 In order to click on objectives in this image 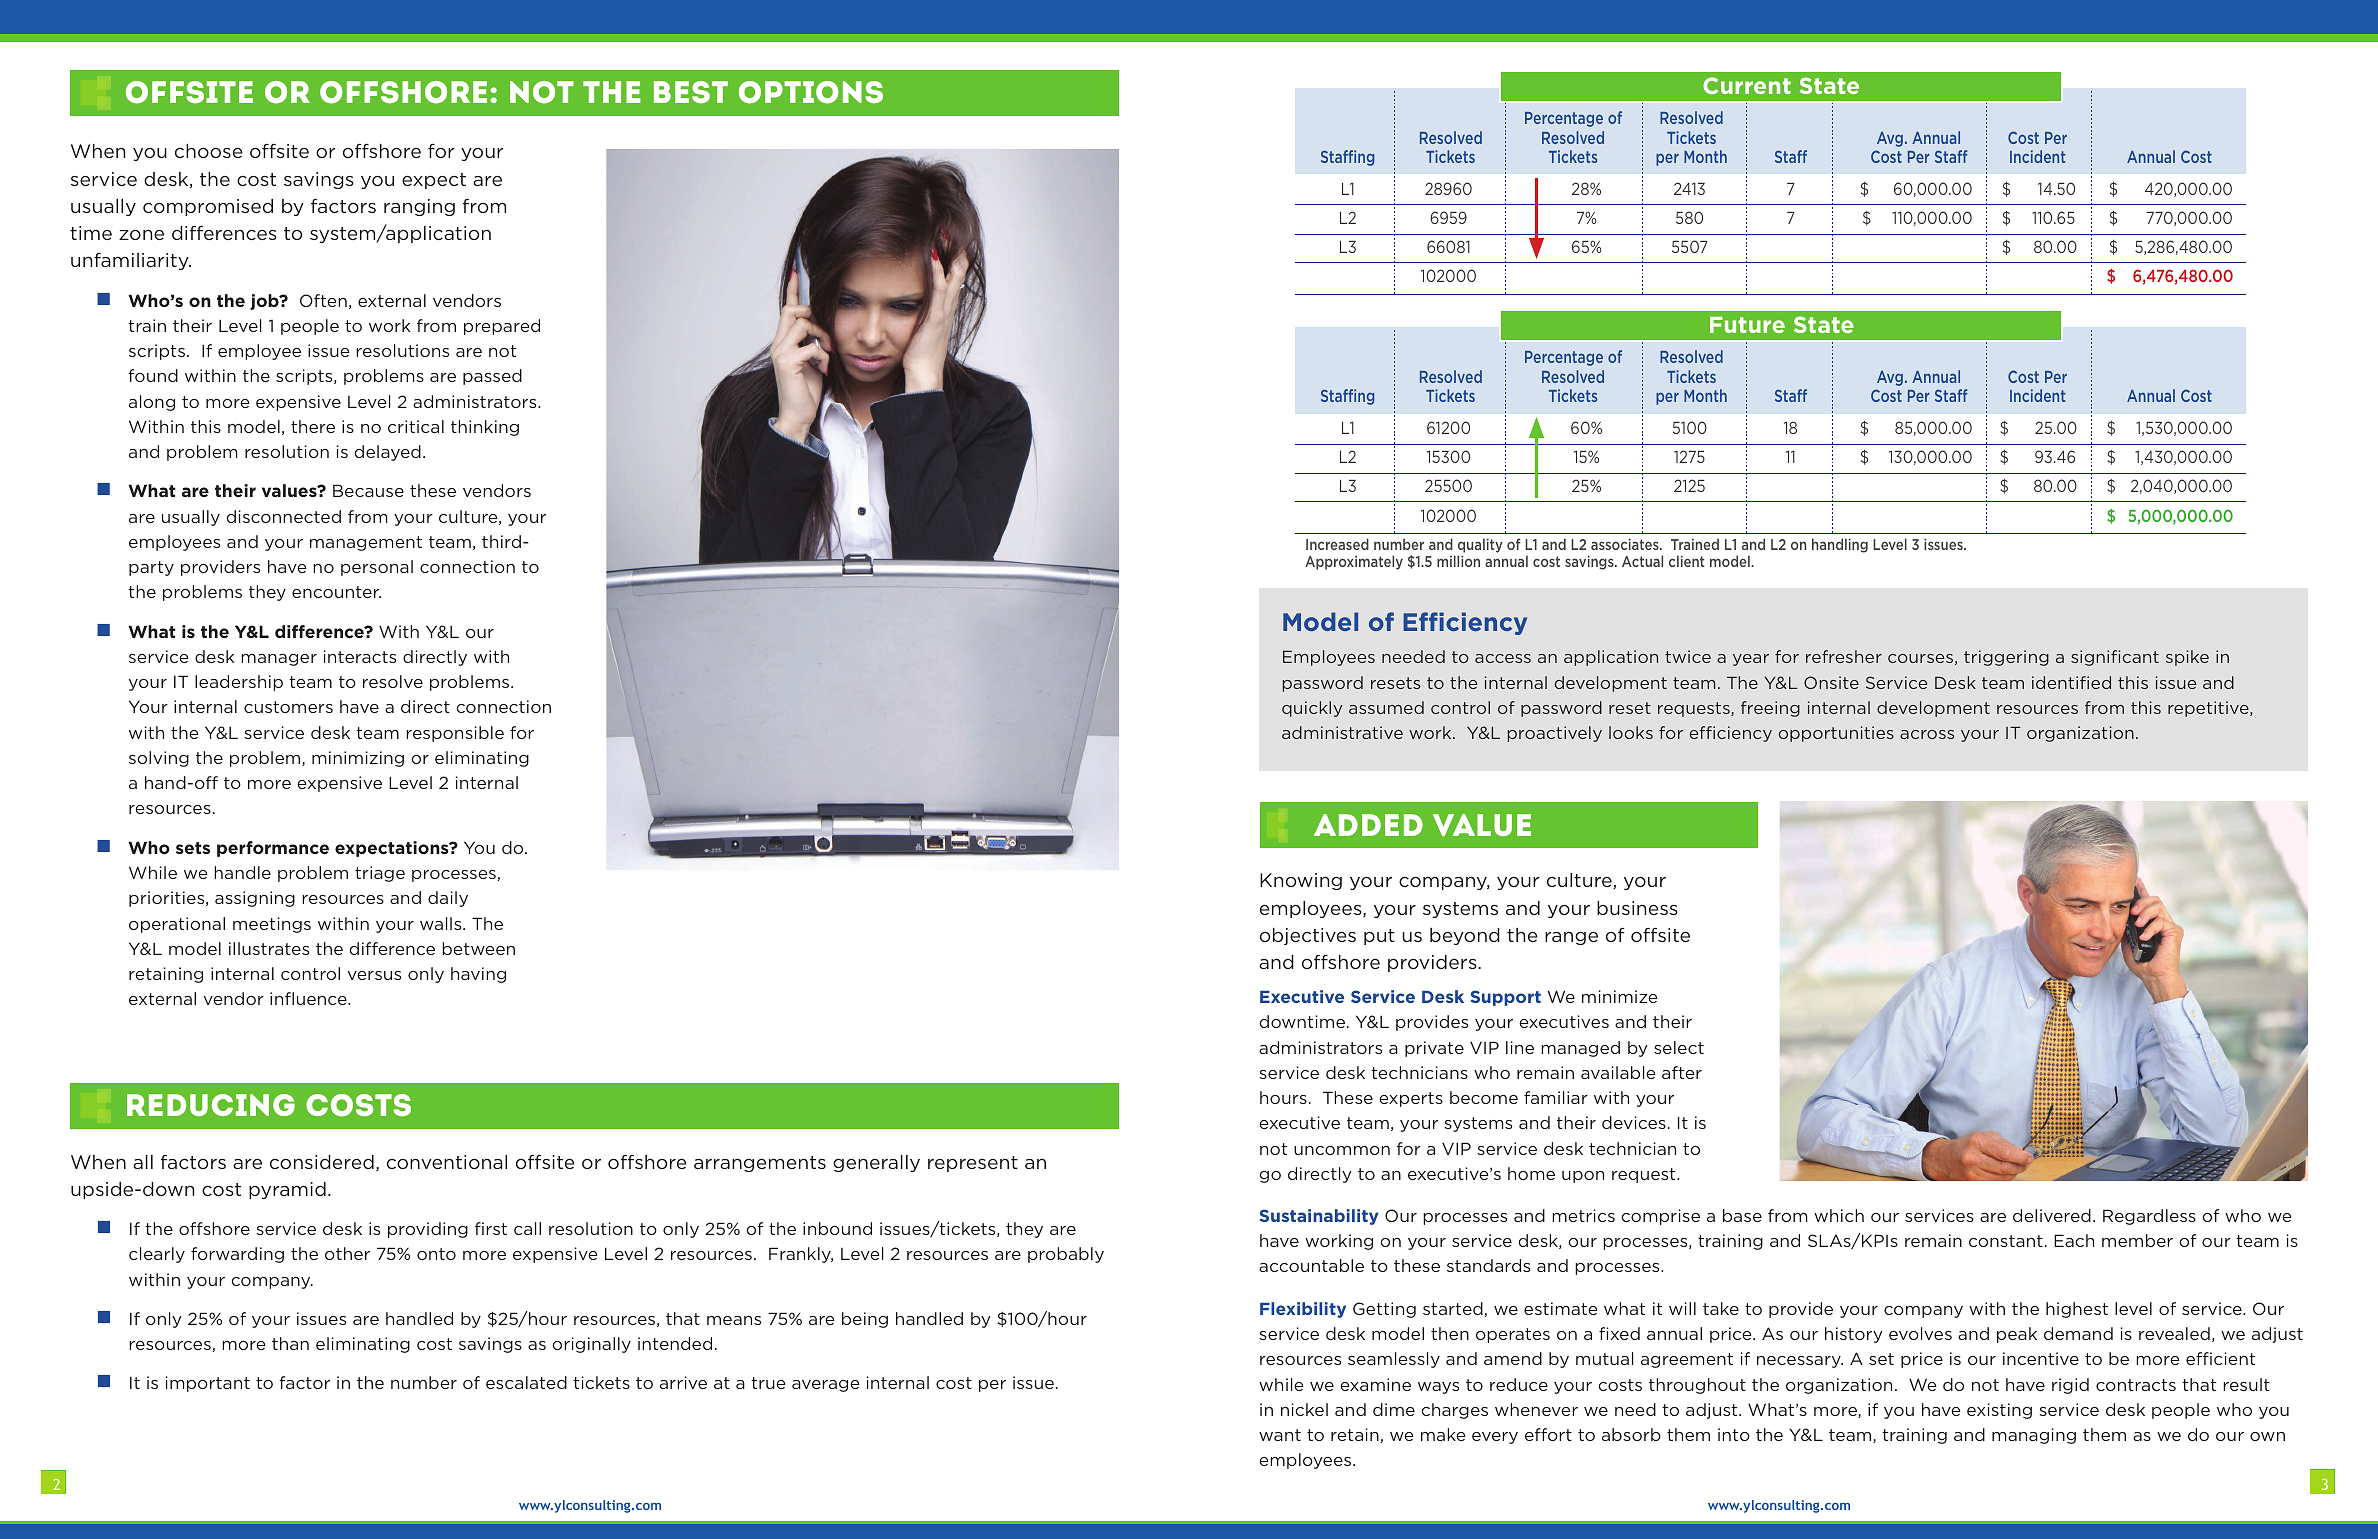, I will do `click(1308, 936)`.
